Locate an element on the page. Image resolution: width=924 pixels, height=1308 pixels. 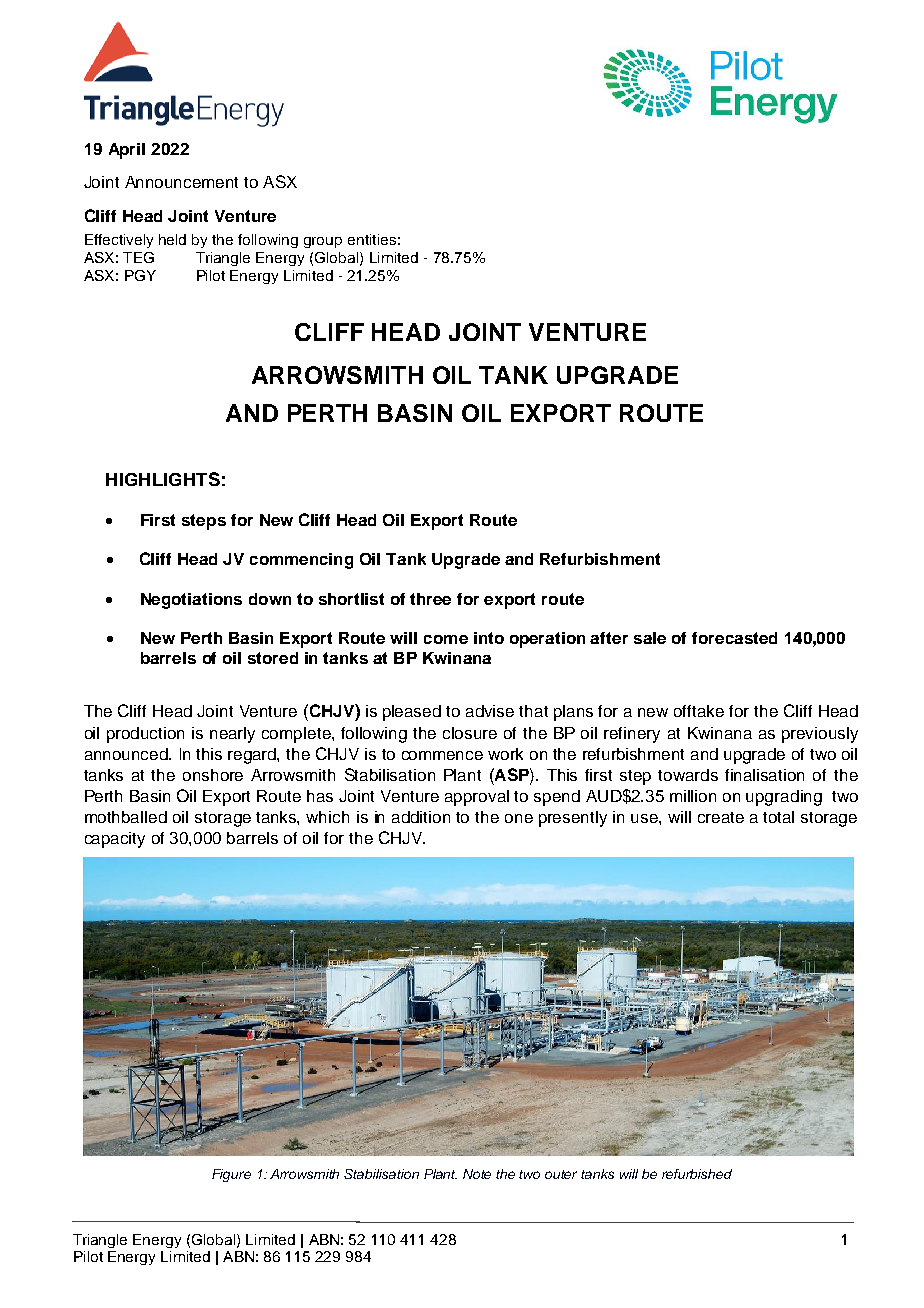
Announcement is located at coordinates (181, 182).
